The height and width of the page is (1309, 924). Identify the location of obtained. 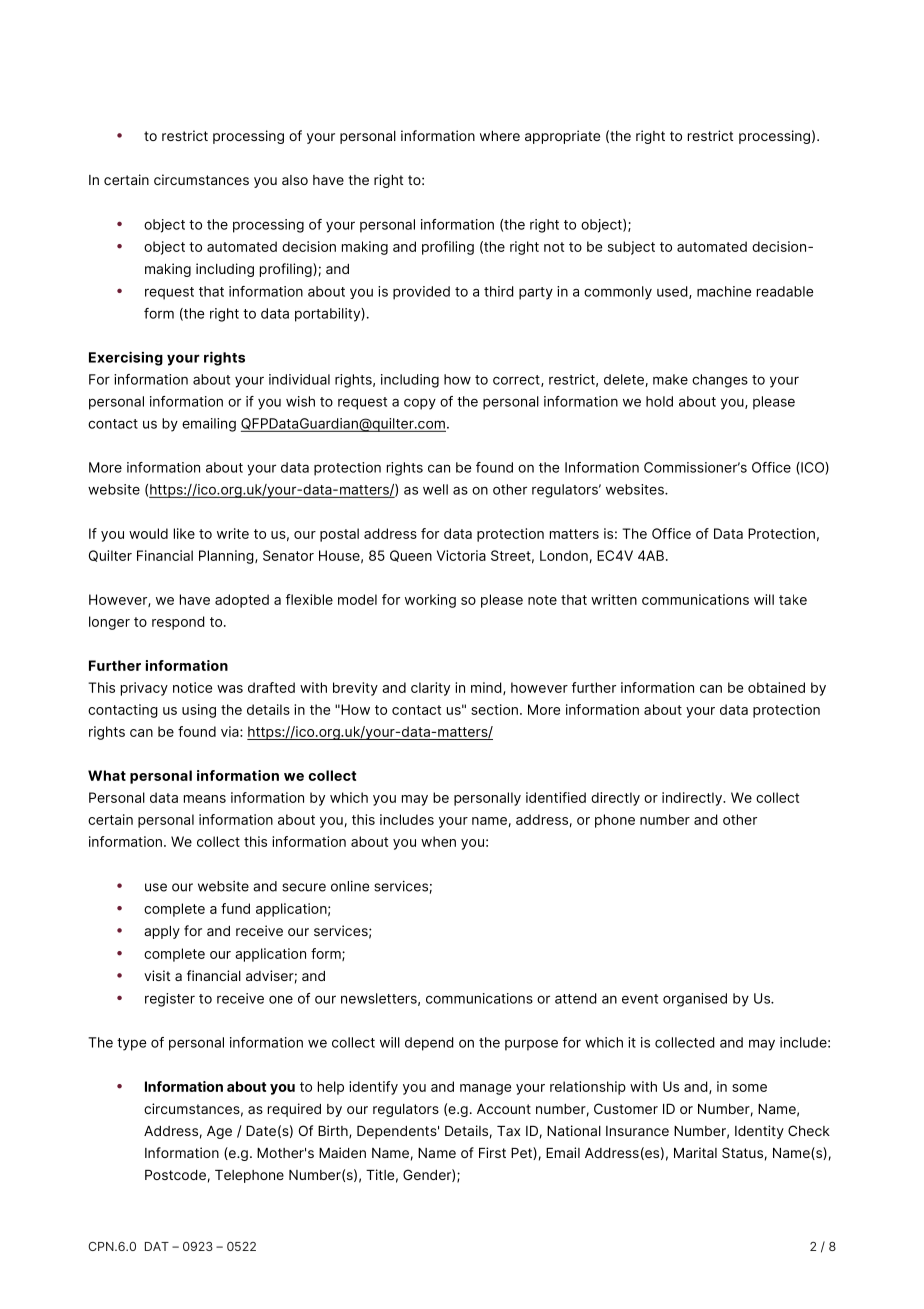
(776, 687).
